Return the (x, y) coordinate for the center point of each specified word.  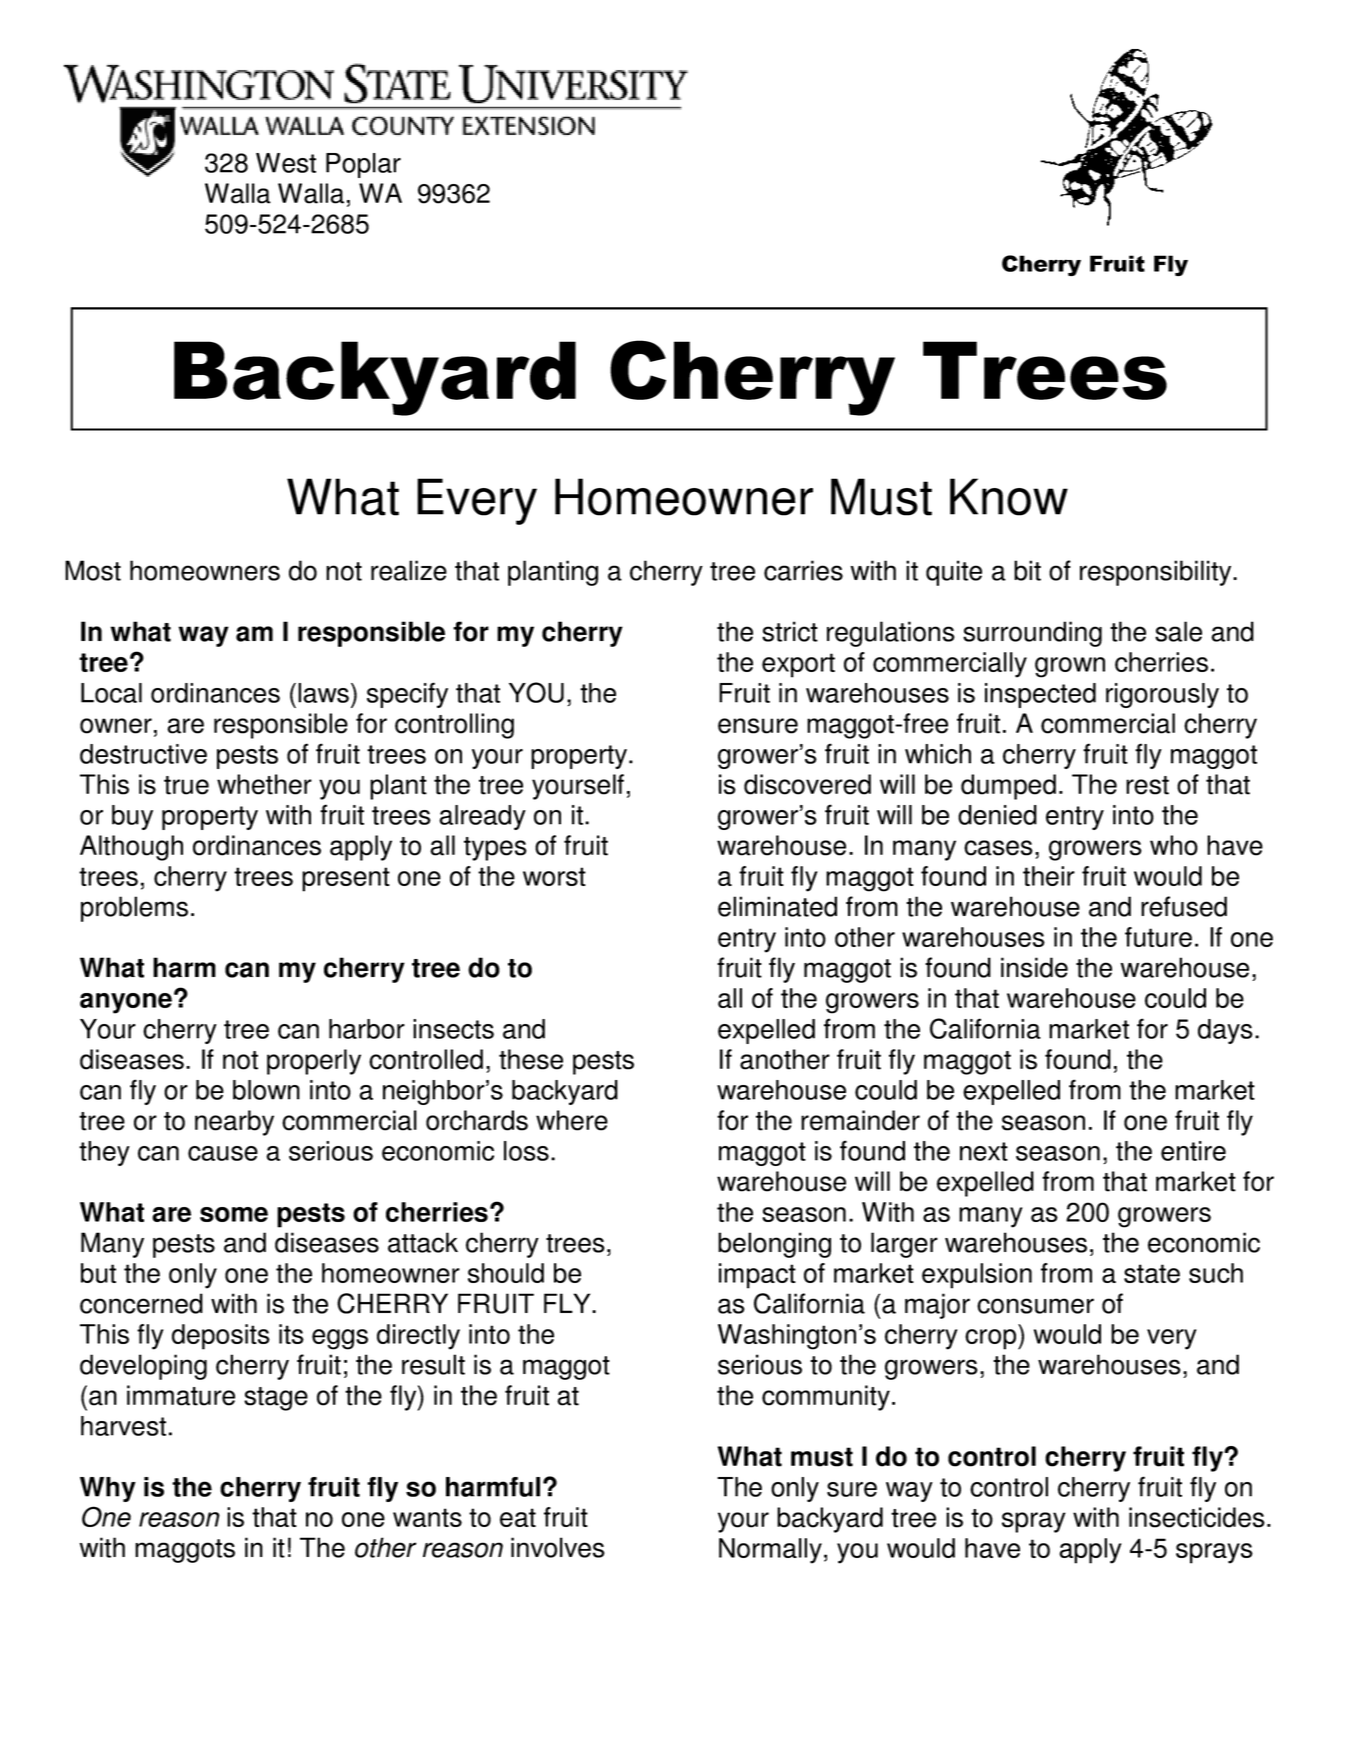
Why (108, 1489)
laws (323, 693)
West (286, 163)
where (572, 1120)
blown (266, 1090)
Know (1009, 497)
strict (790, 631)
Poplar (363, 165)
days (1225, 1031)
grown (1070, 667)
